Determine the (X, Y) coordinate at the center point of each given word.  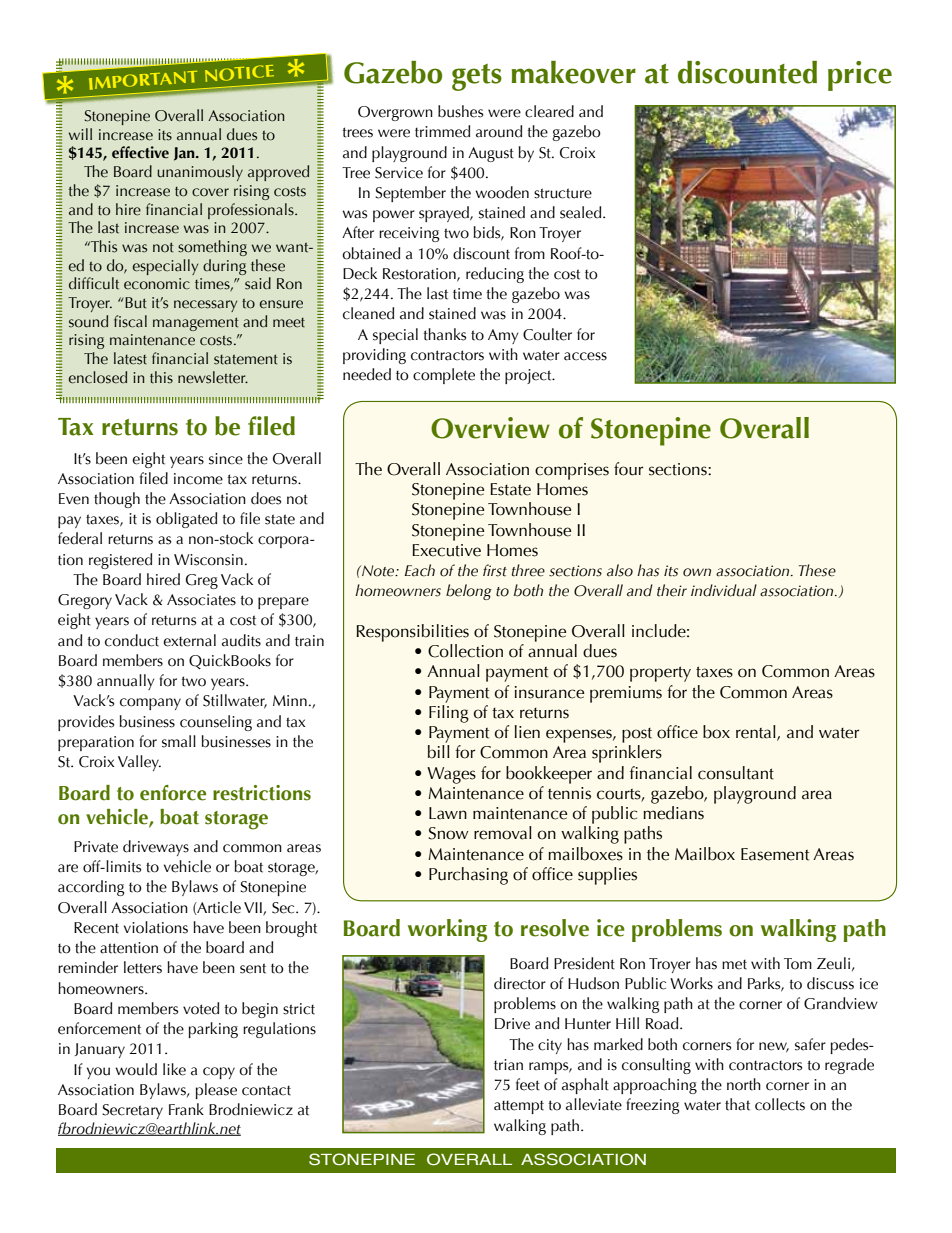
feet (528, 1084)
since (226, 459)
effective (140, 152)
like (174, 1069)
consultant (736, 773)
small (179, 741)
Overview (490, 428)
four (628, 469)
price (860, 76)
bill (439, 752)
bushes (460, 111)
